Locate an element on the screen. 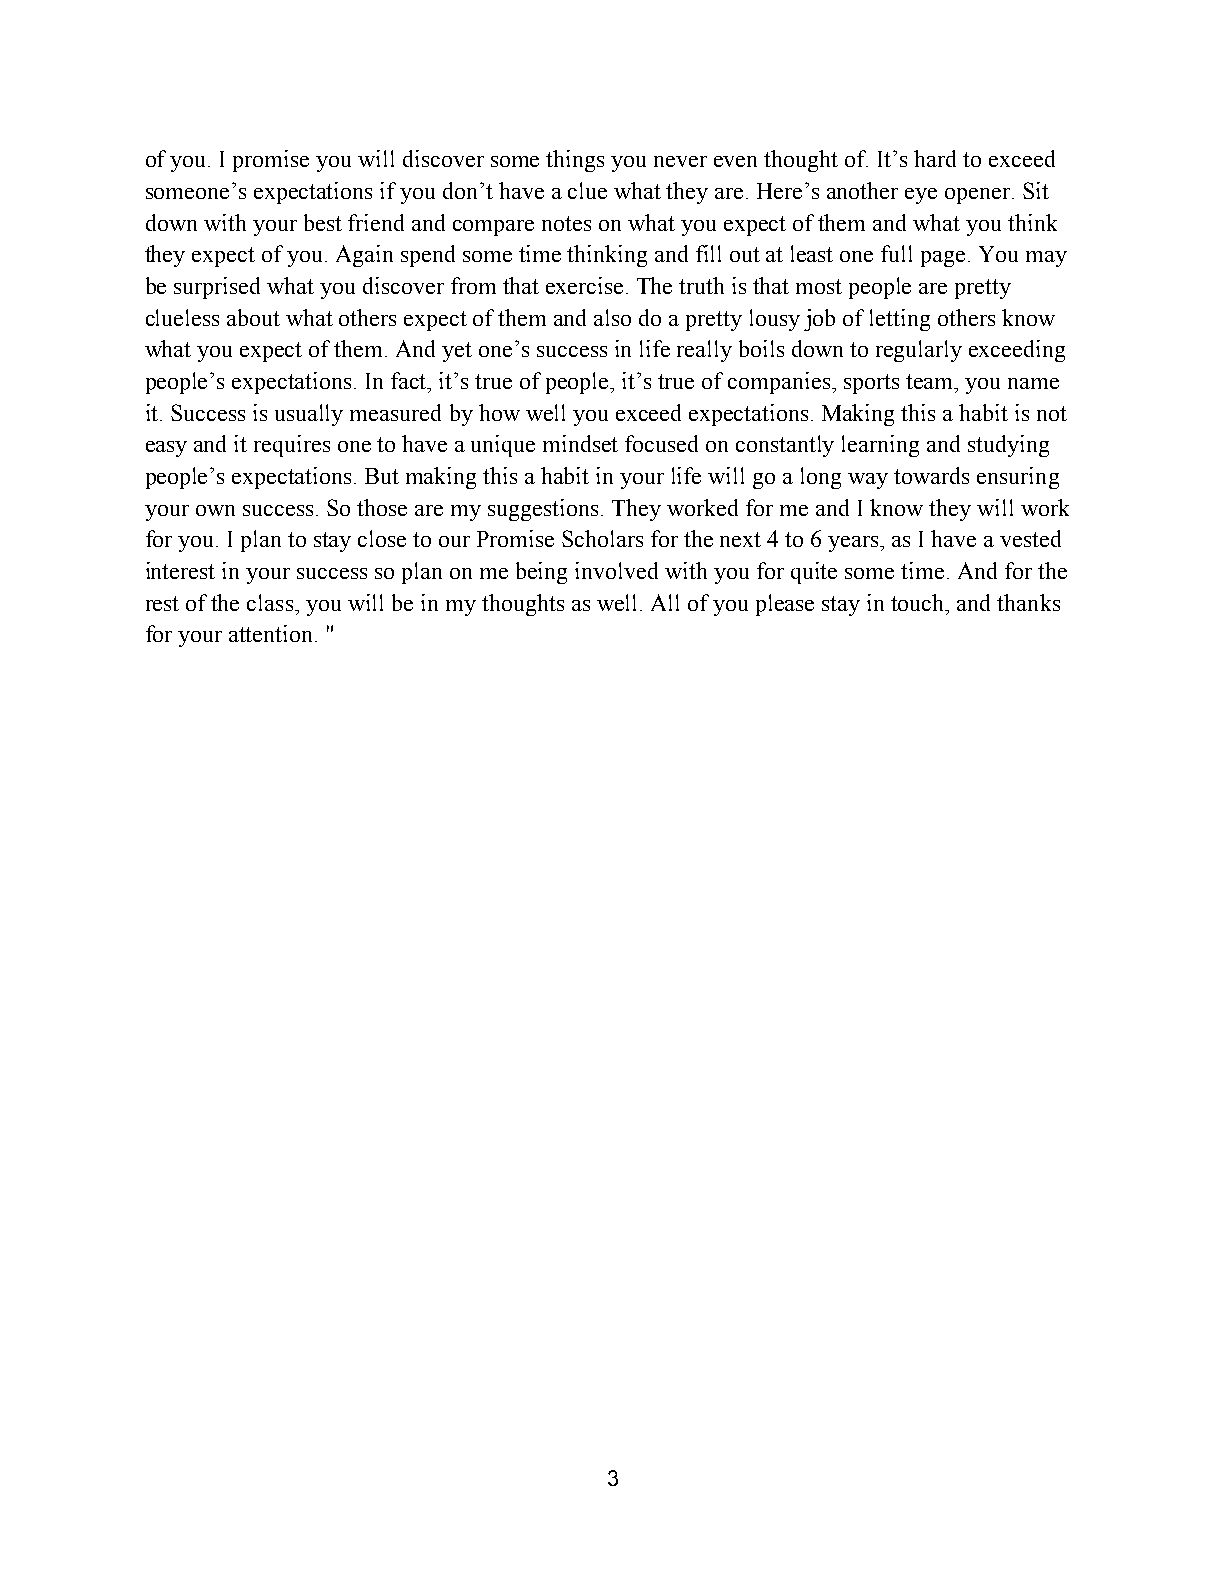 This screenshot has width=1230, height=1592. involved is located at coordinates (616, 570).
